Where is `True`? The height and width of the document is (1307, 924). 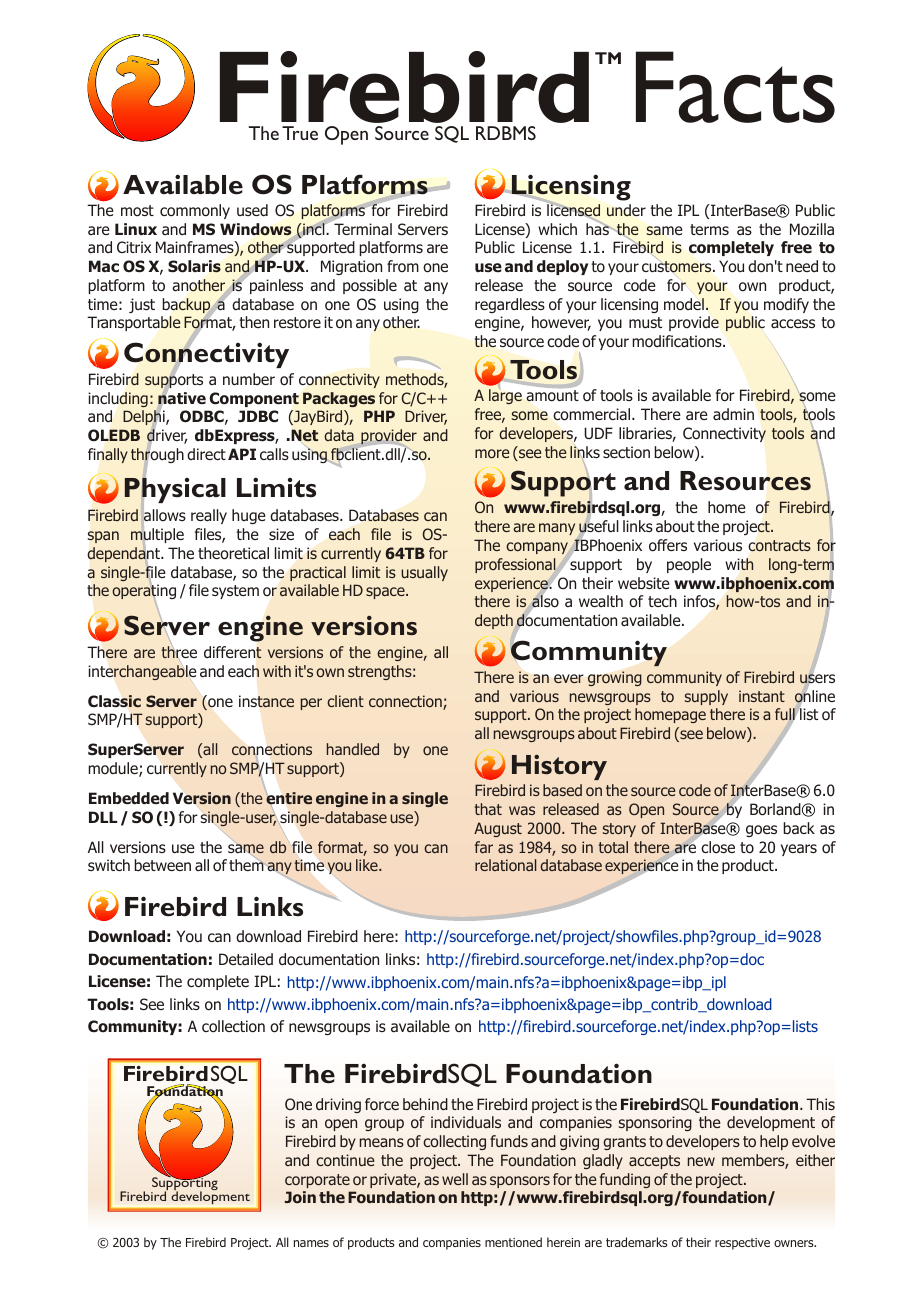 True is located at coordinates (300, 133).
